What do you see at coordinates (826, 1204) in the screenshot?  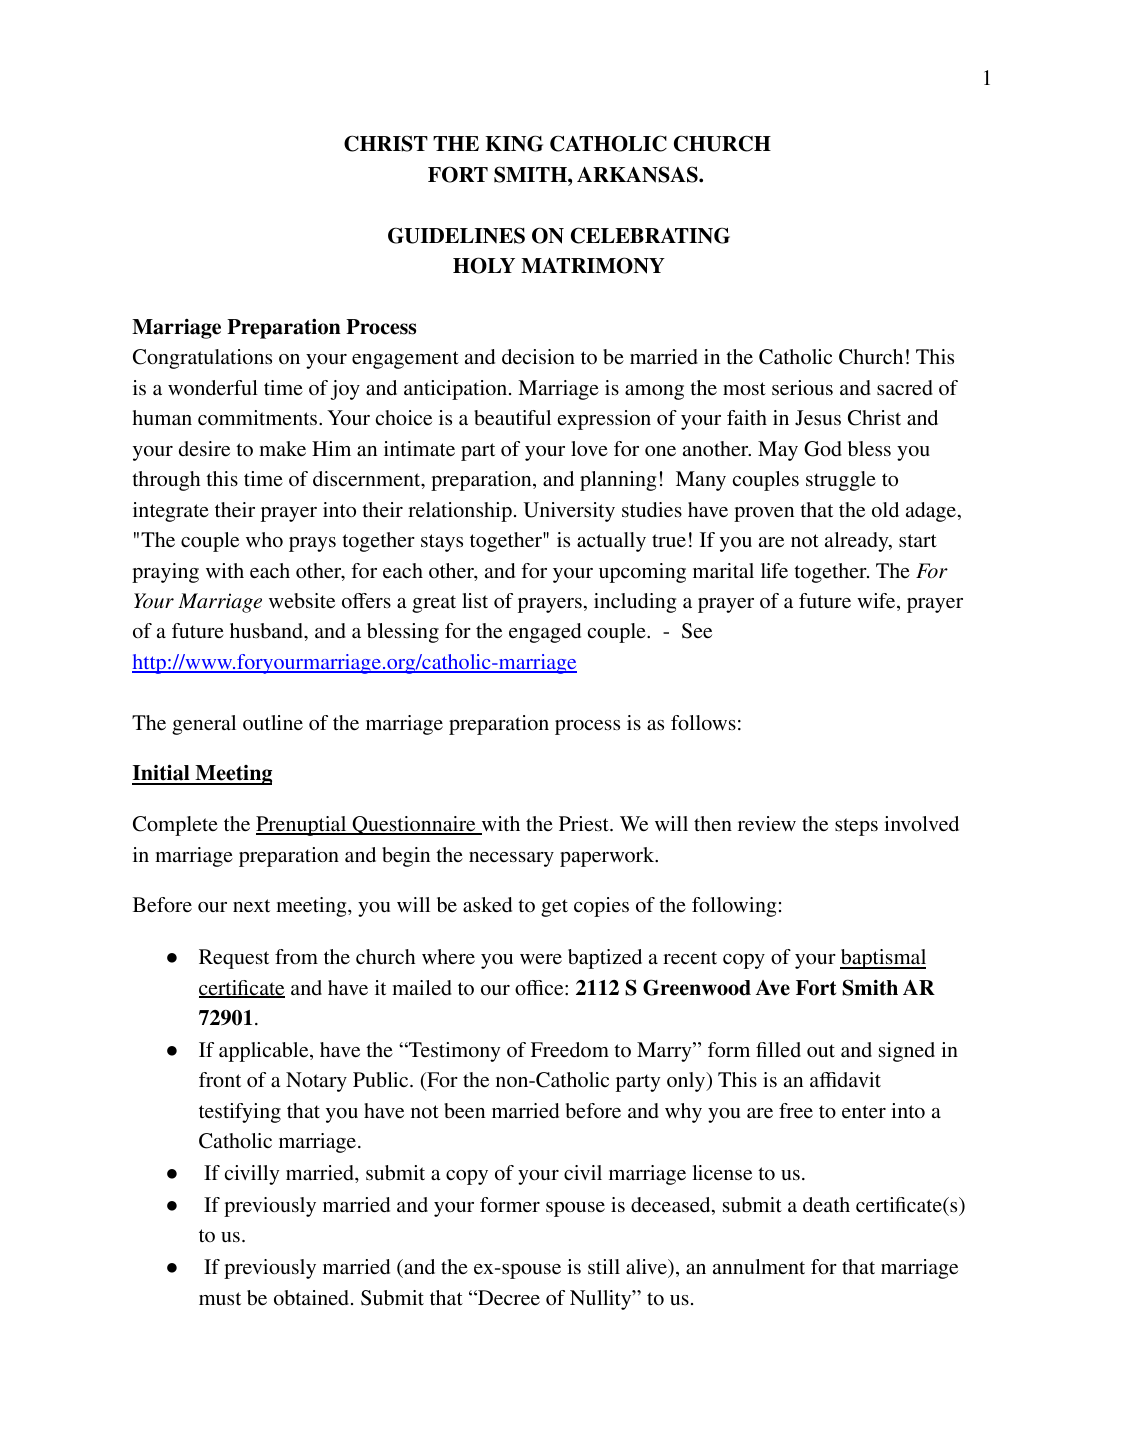 I see `death` at bounding box center [826, 1204].
